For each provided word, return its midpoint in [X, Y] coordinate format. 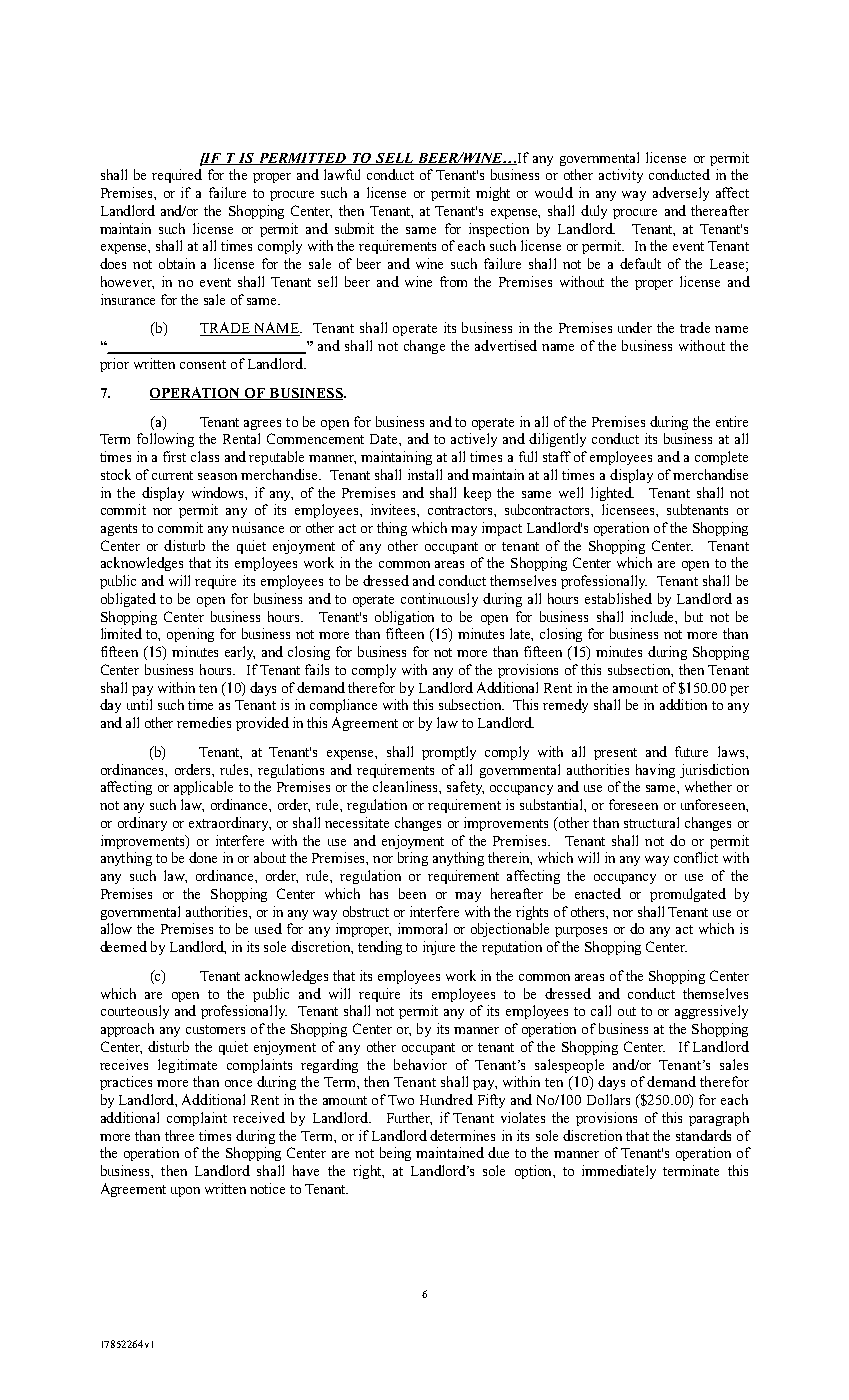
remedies [204, 722]
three [179, 1135]
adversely [681, 194]
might [493, 194]
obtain [177, 263]
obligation [404, 618]
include [653, 616]
